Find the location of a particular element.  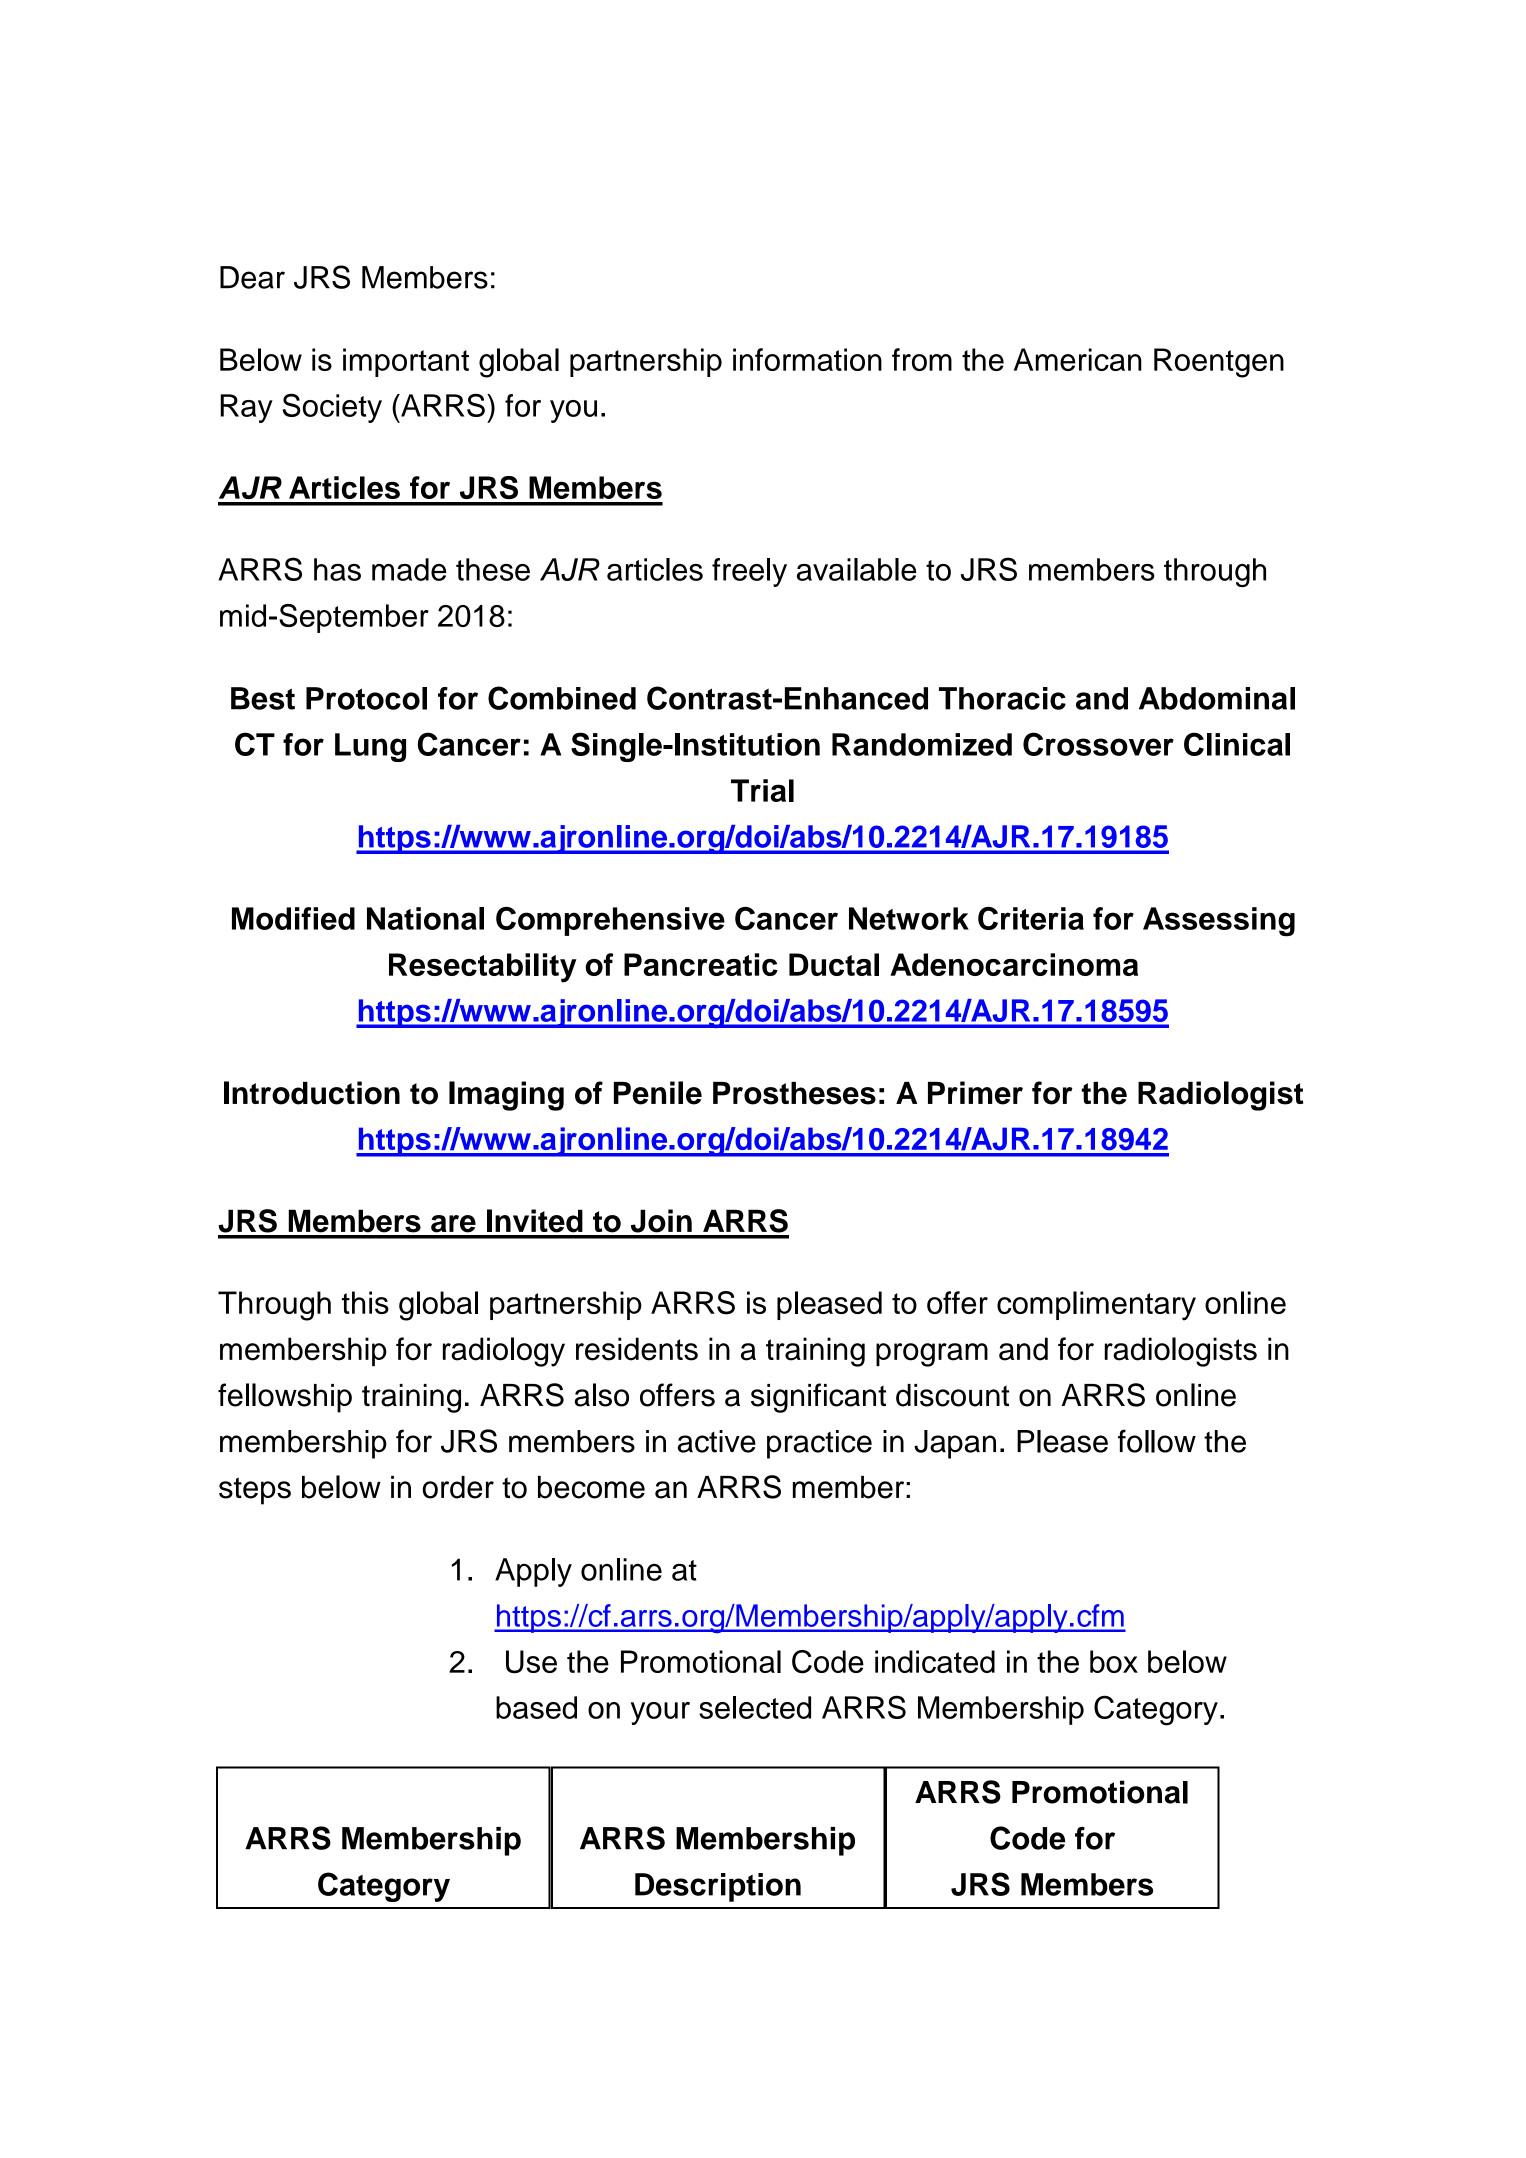

Trial is located at coordinates (762, 790).
